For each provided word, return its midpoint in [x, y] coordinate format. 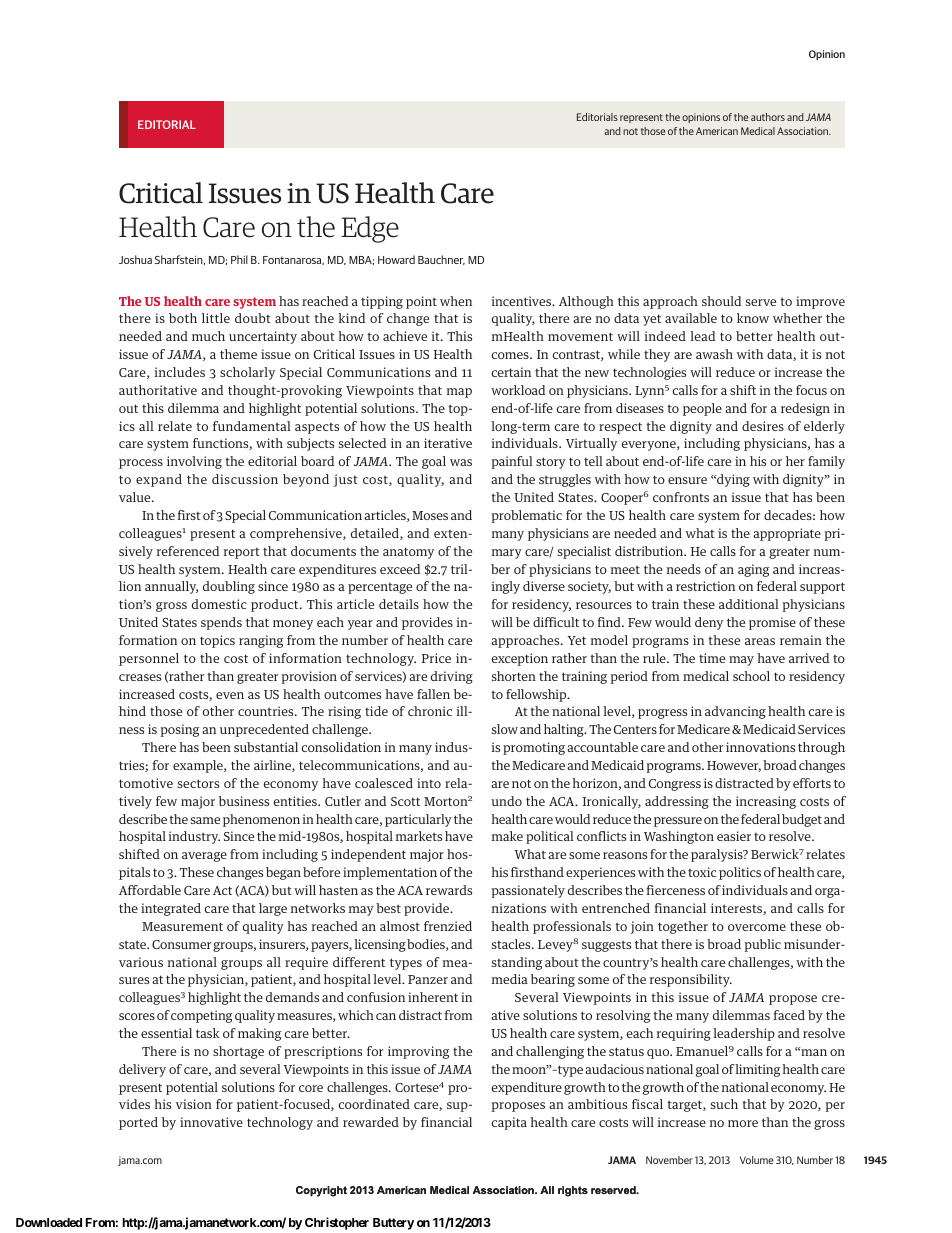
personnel [149, 659]
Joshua [135, 259]
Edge [370, 229]
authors [768, 117]
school [751, 676]
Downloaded [49, 1222]
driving [452, 677]
